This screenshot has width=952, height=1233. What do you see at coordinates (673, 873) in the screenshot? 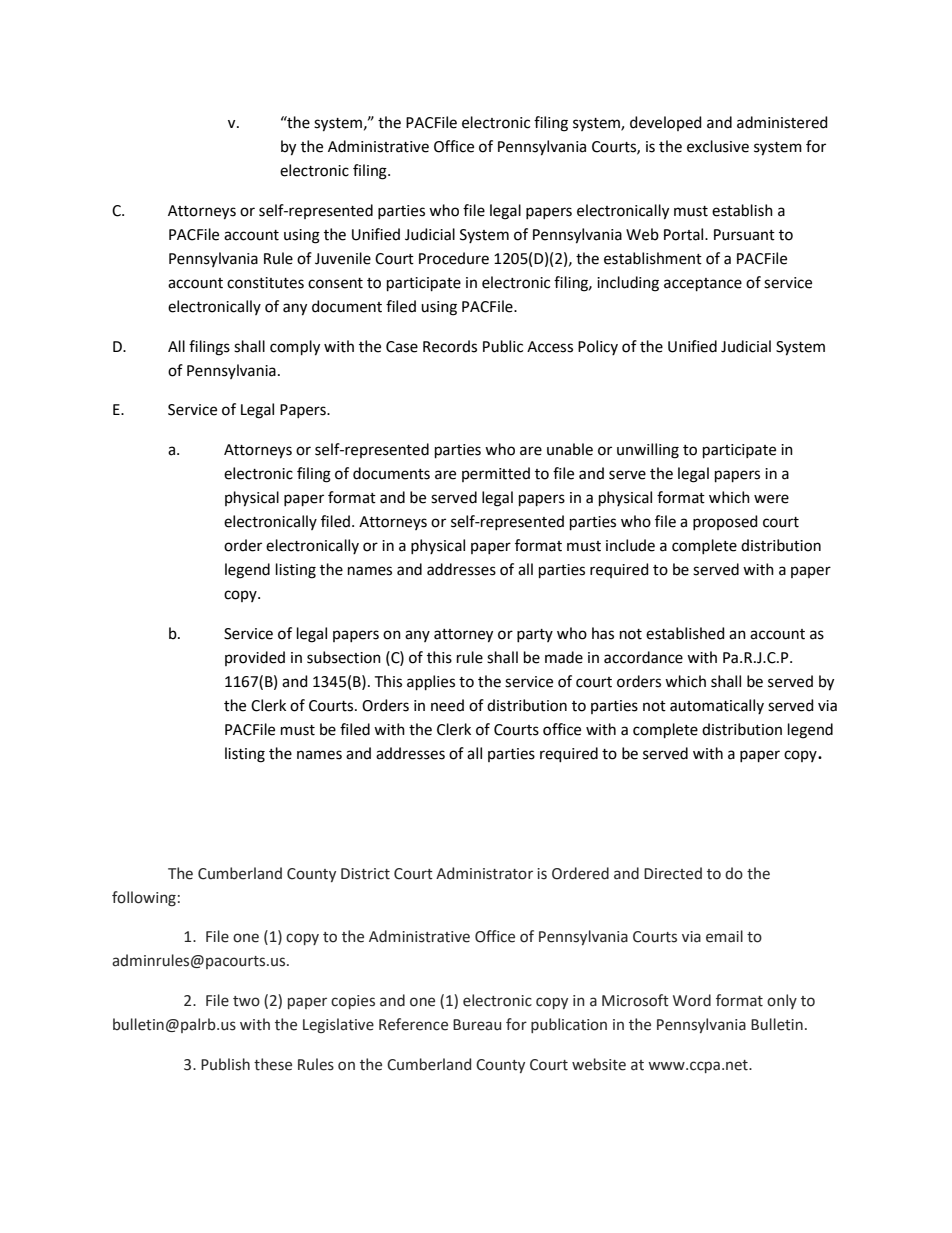
I see `Directed` at bounding box center [673, 873].
